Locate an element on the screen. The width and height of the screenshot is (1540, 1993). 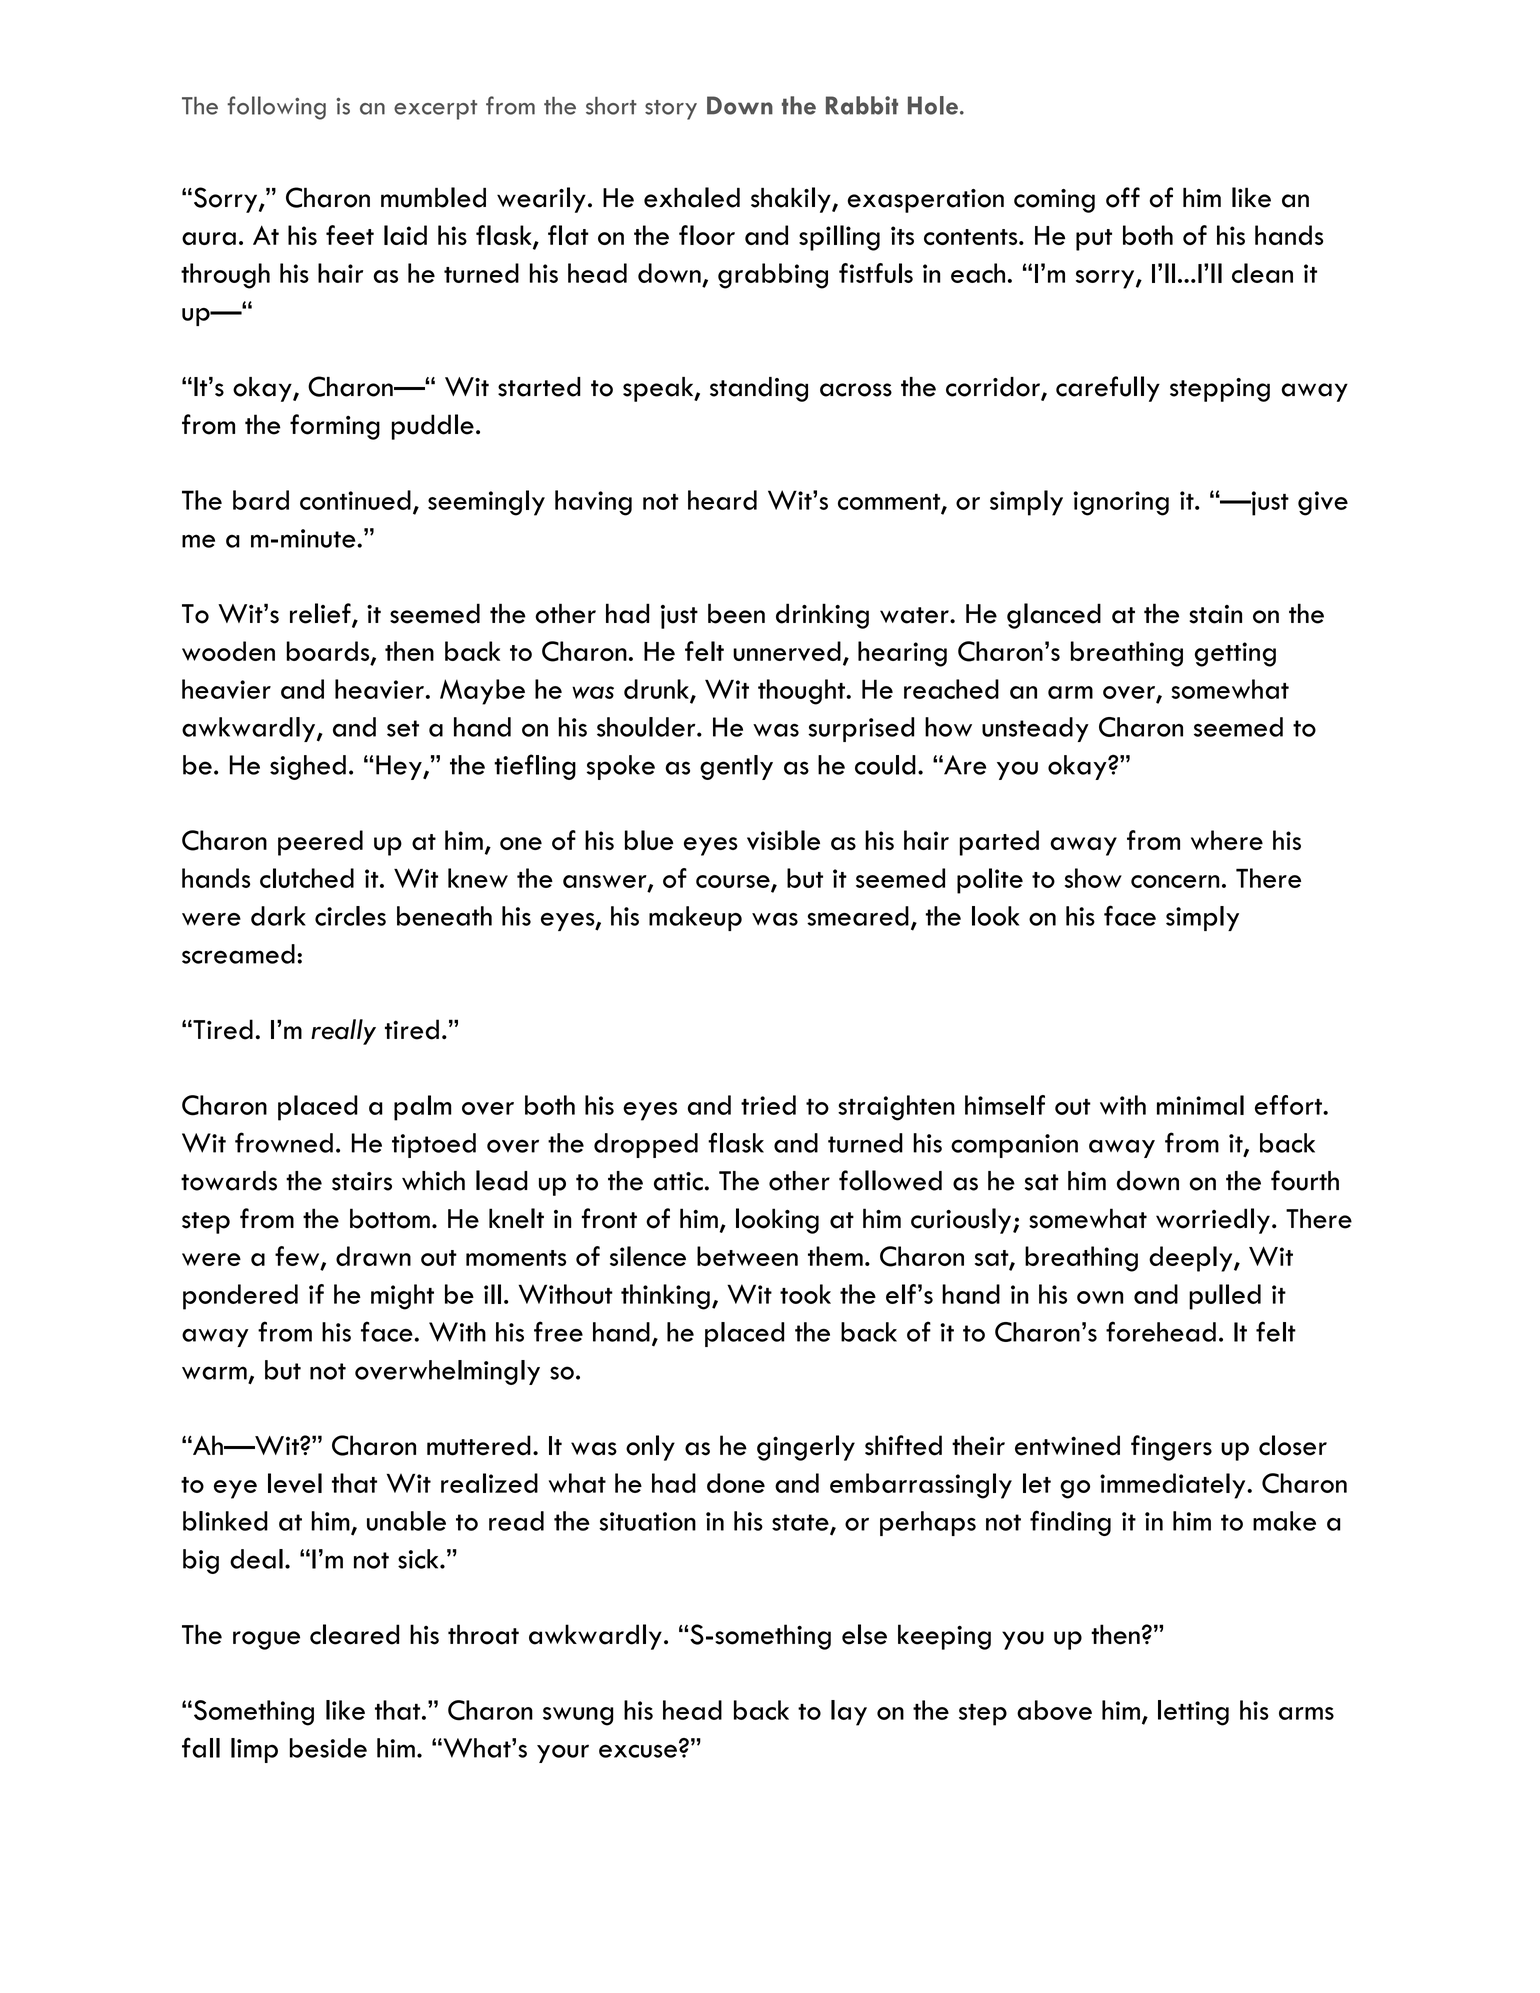
heard is located at coordinates (722, 500).
